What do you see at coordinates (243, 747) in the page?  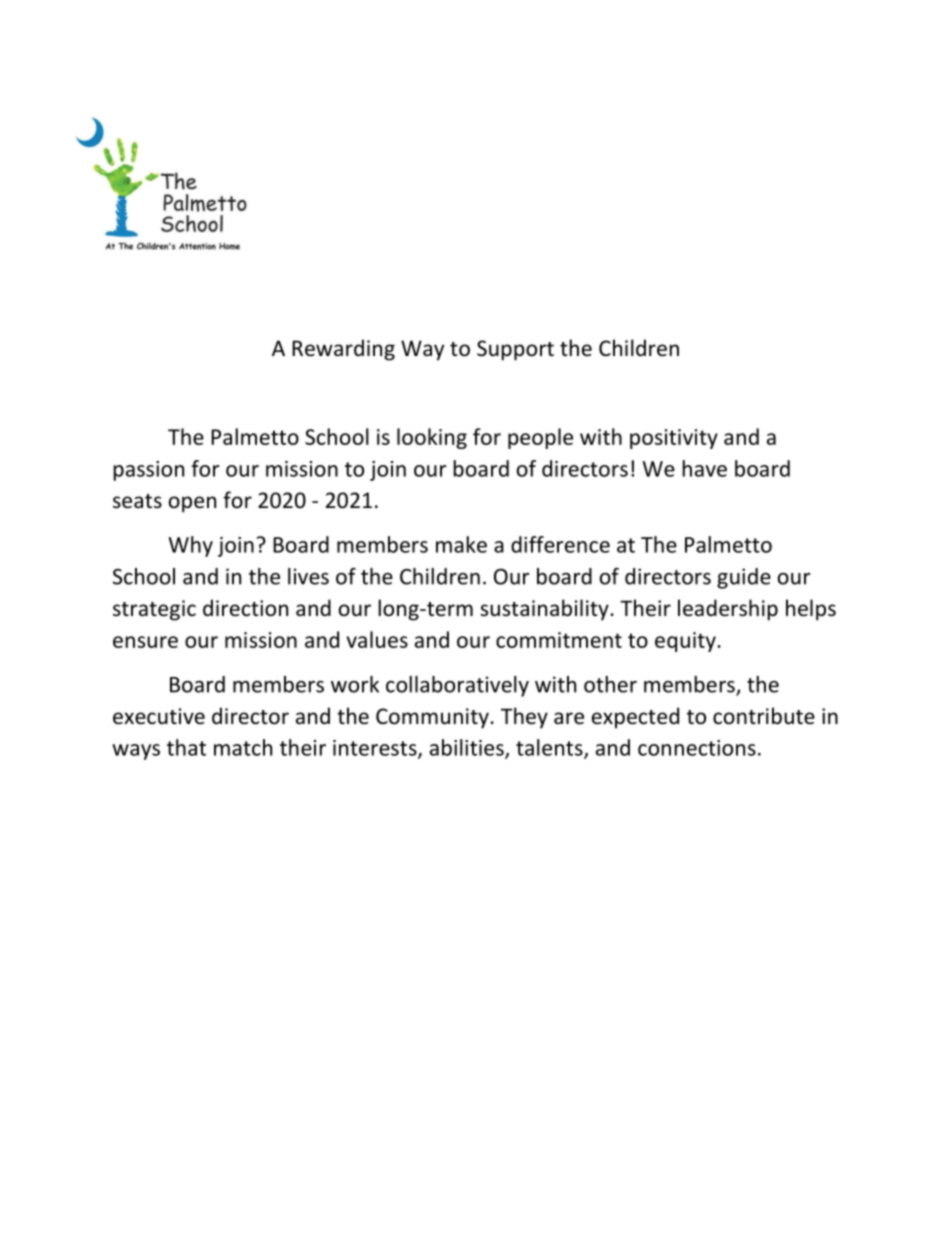 I see `match` at bounding box center [243, 747].
